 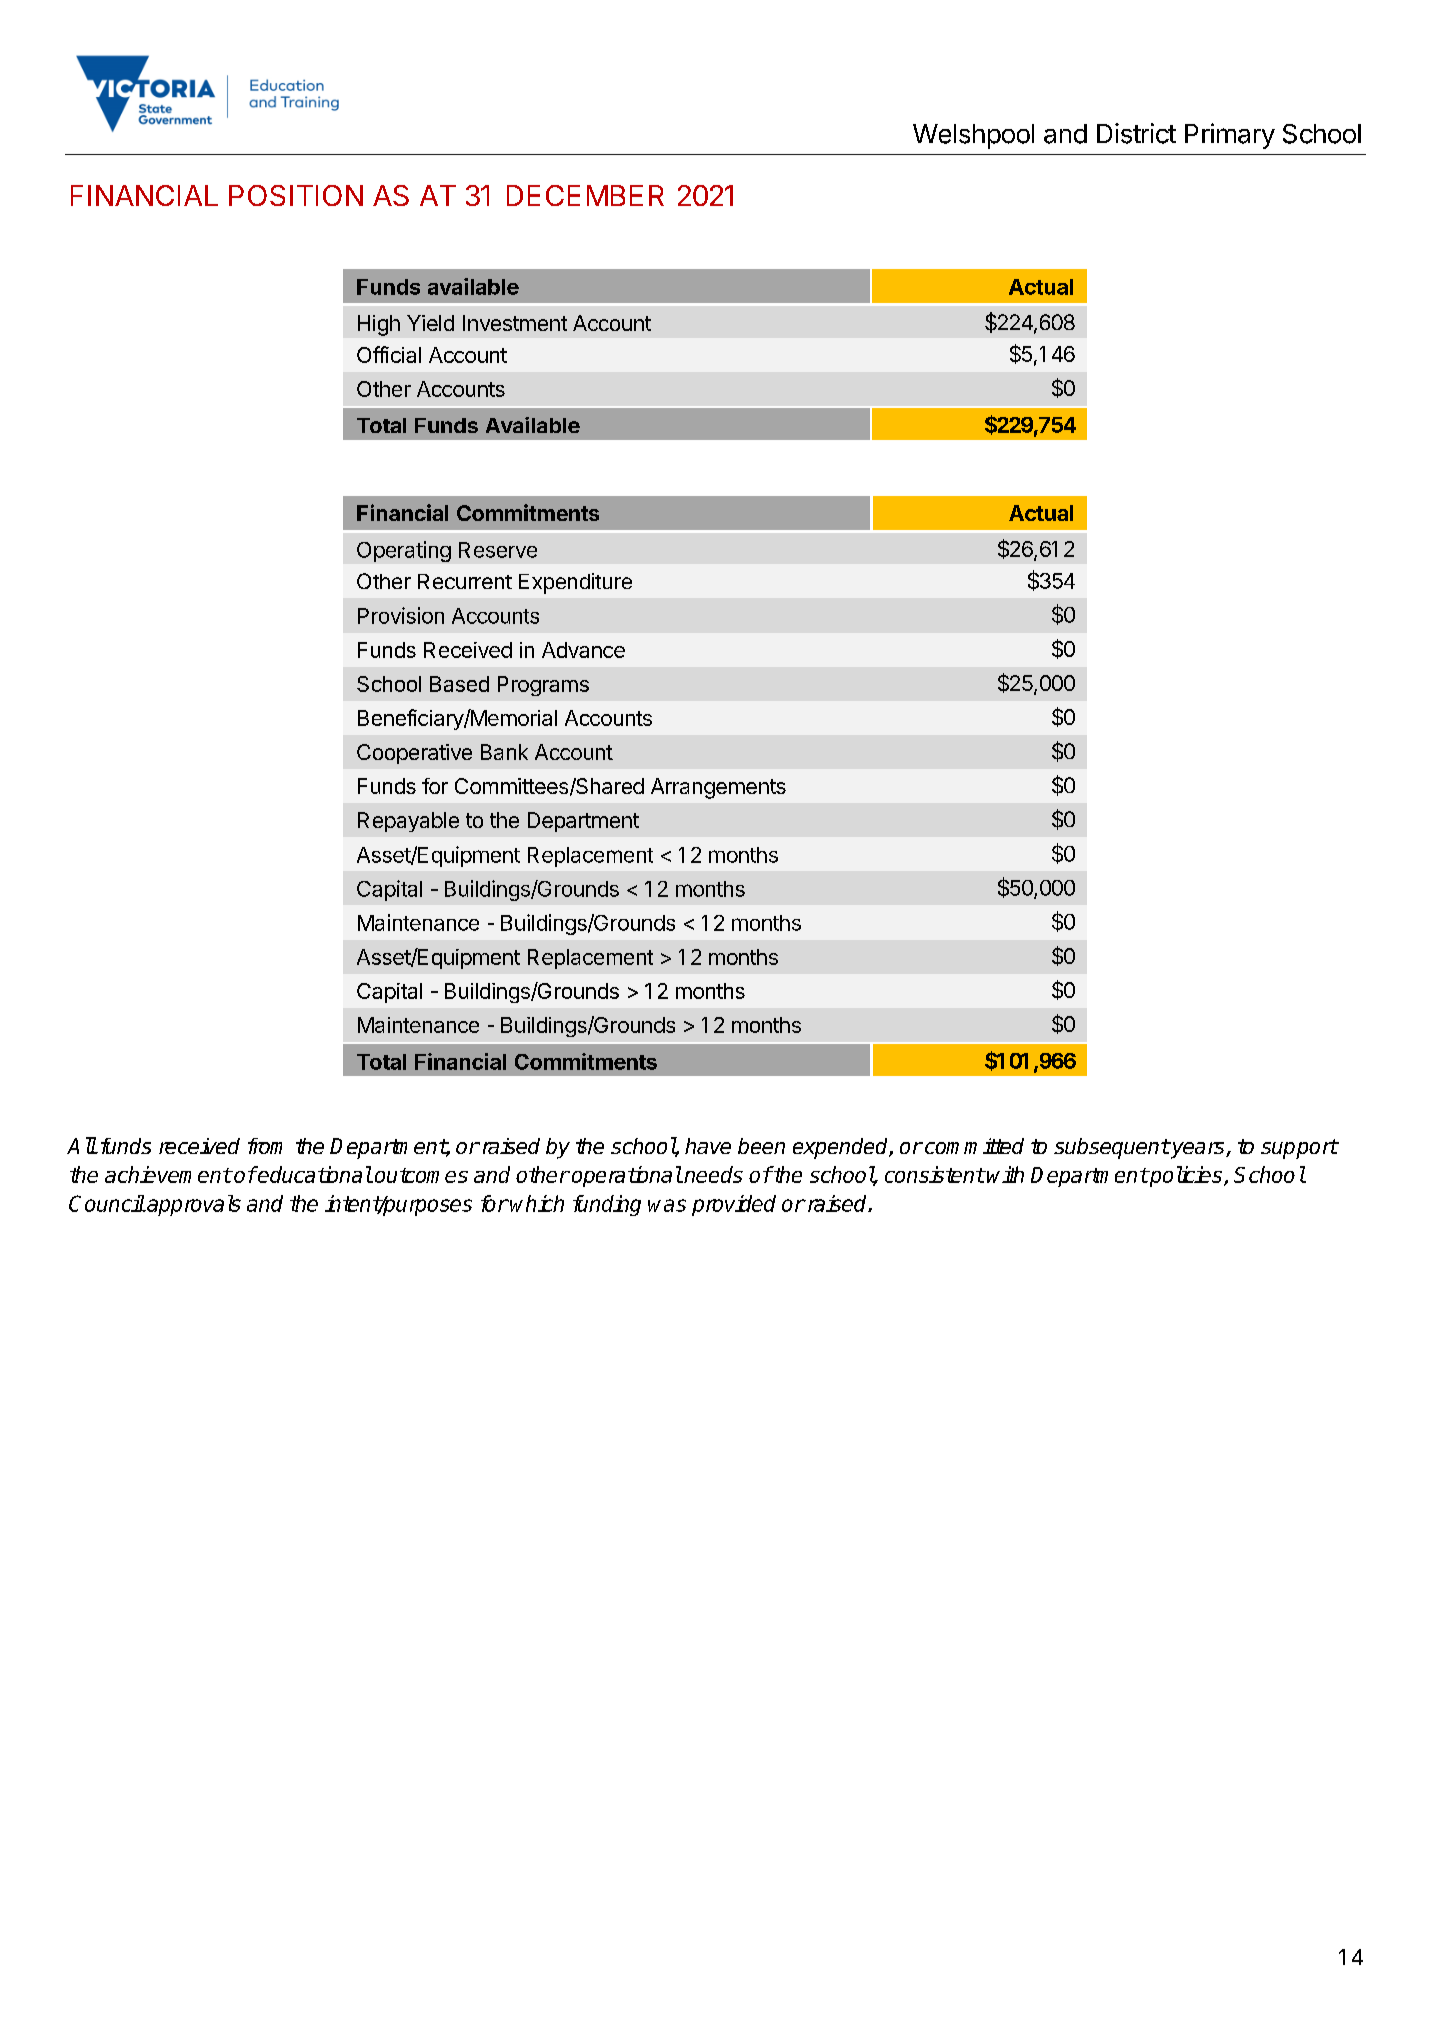 What do you see at coordinates (583, 650) in the page?
I see `Advance` at bounding box center [583, 650].
